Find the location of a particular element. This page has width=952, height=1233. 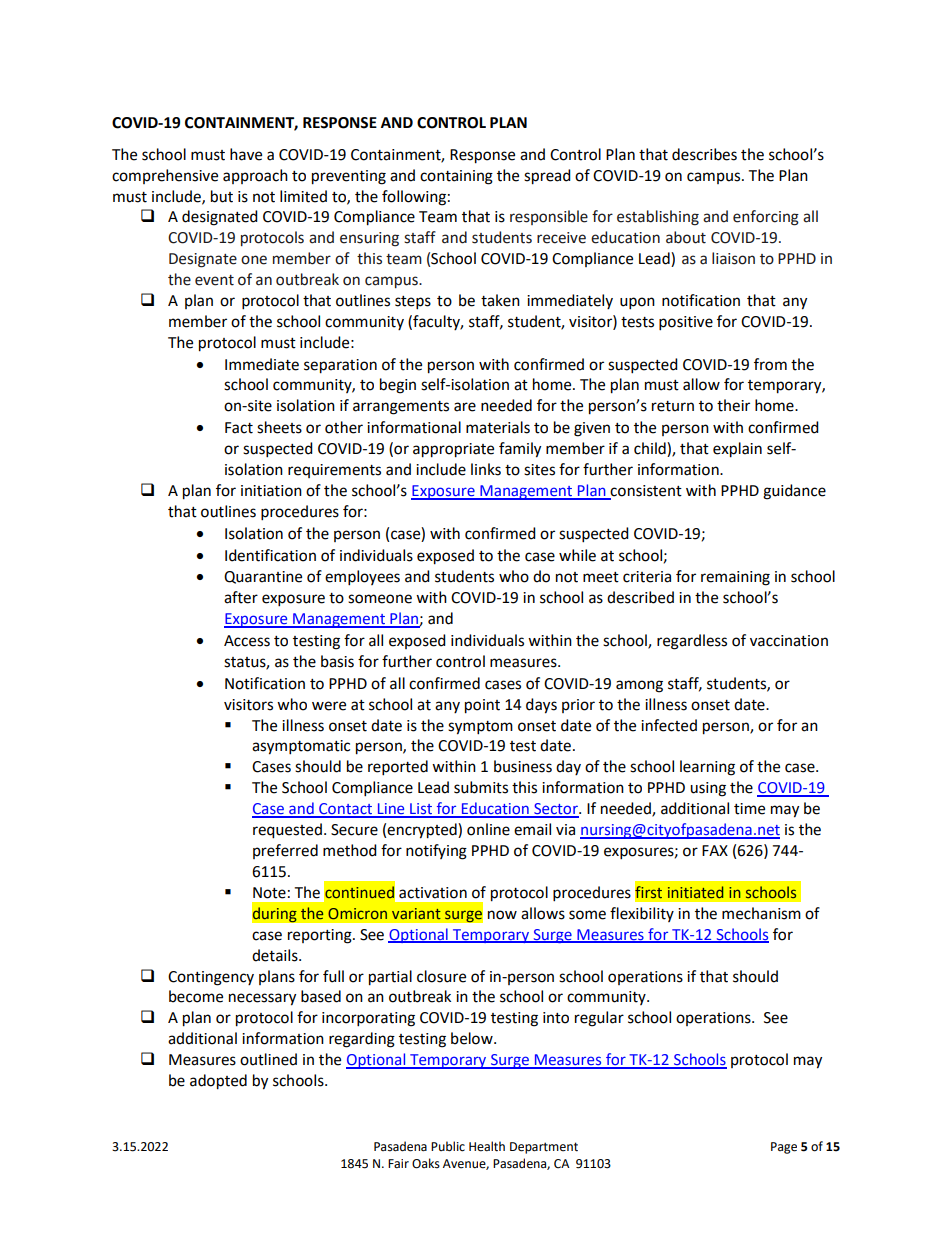

containing is located at coordinates (456, 177).
